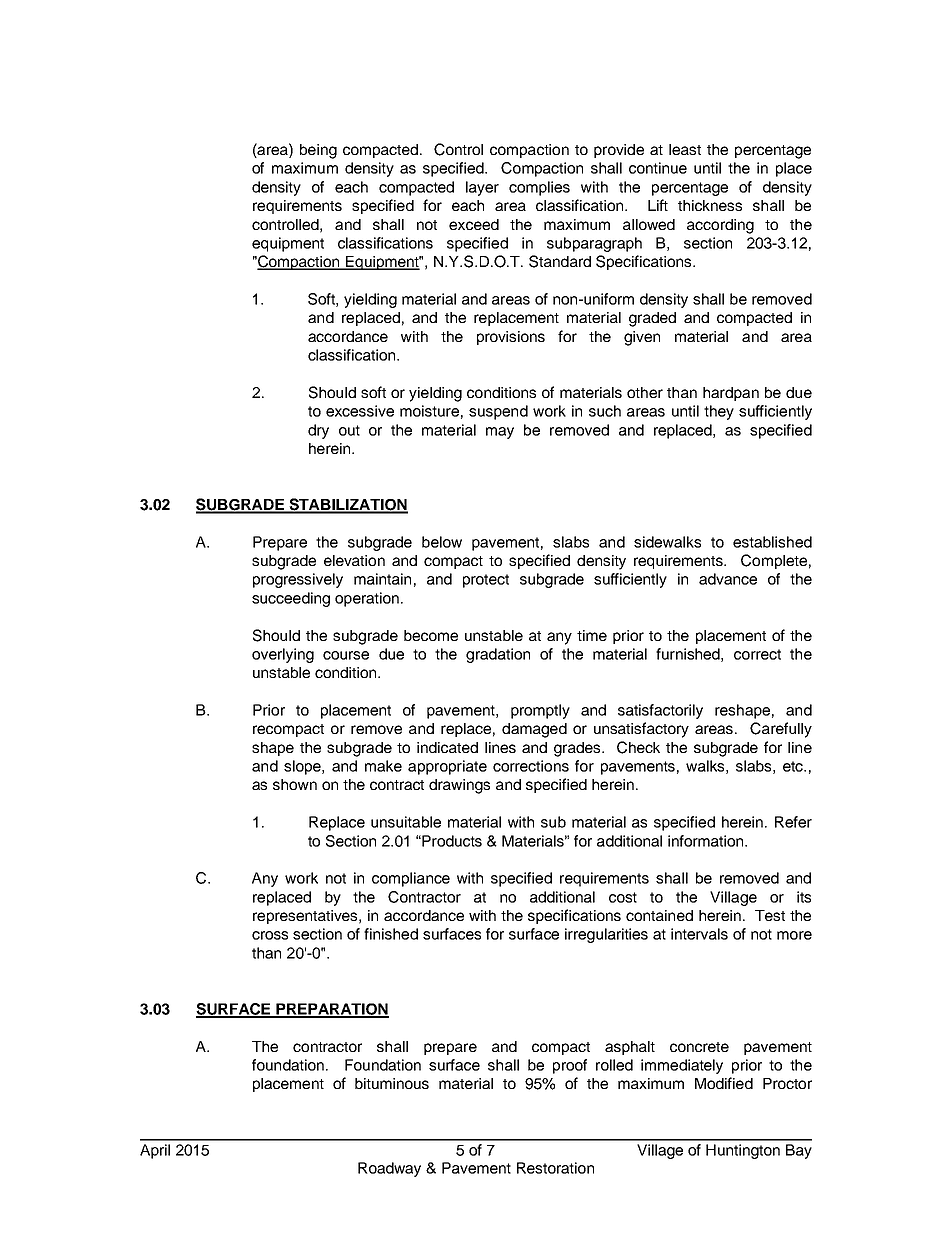  Describe the element at coordinates (459, 786) in the document. I see `drawings` at that location.
